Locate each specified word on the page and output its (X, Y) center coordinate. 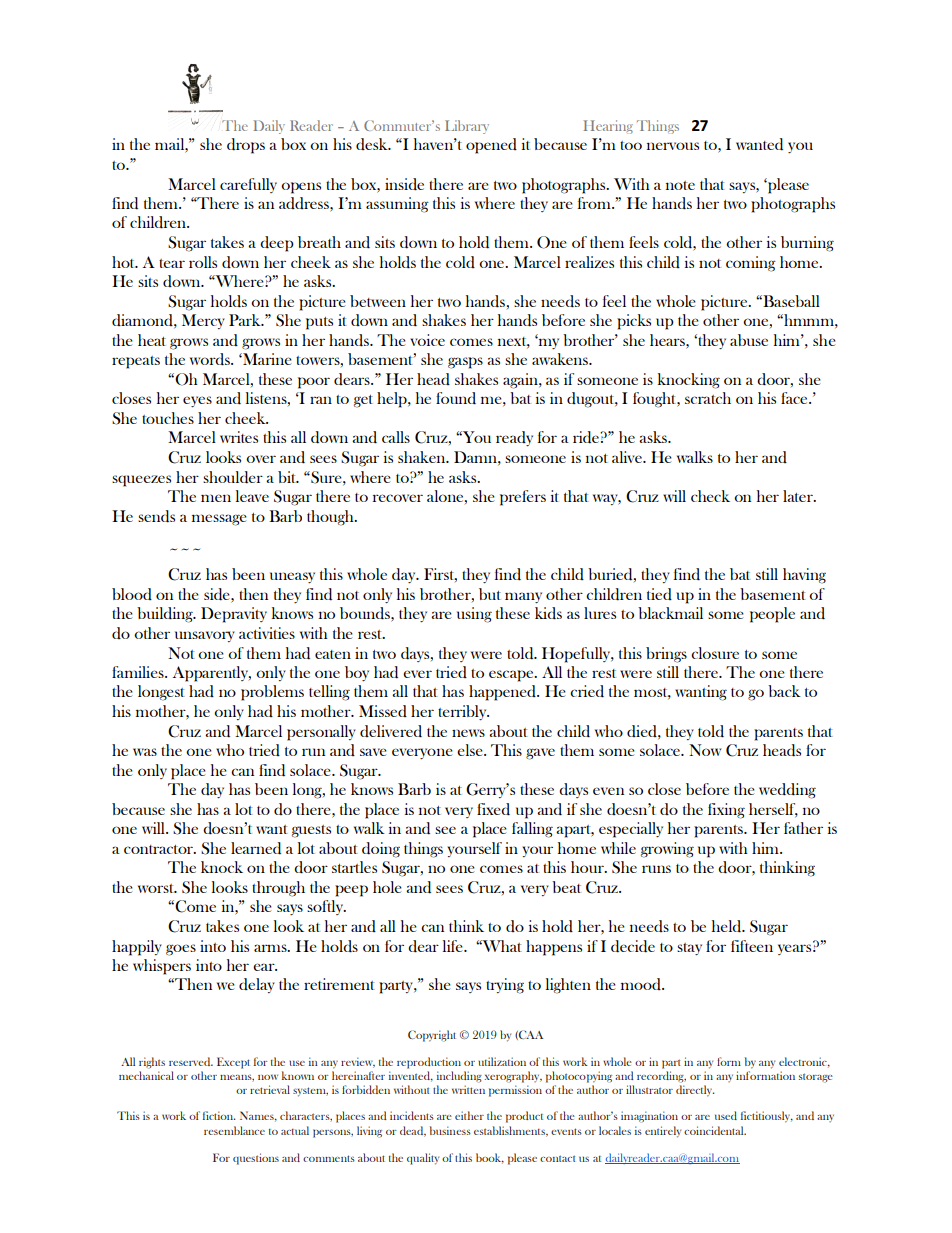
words (211, 359)
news (468, 733)
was (145, 752)
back (784, 691)
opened (491, 146)
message (219, 520)
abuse (749, 340)
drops (246, 146)
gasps (465, 363)
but (490, 594)
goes (181, 950)
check (710, 496)
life (454, 946)
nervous (673, 146)
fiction (219, 1115)
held (728, 926)
